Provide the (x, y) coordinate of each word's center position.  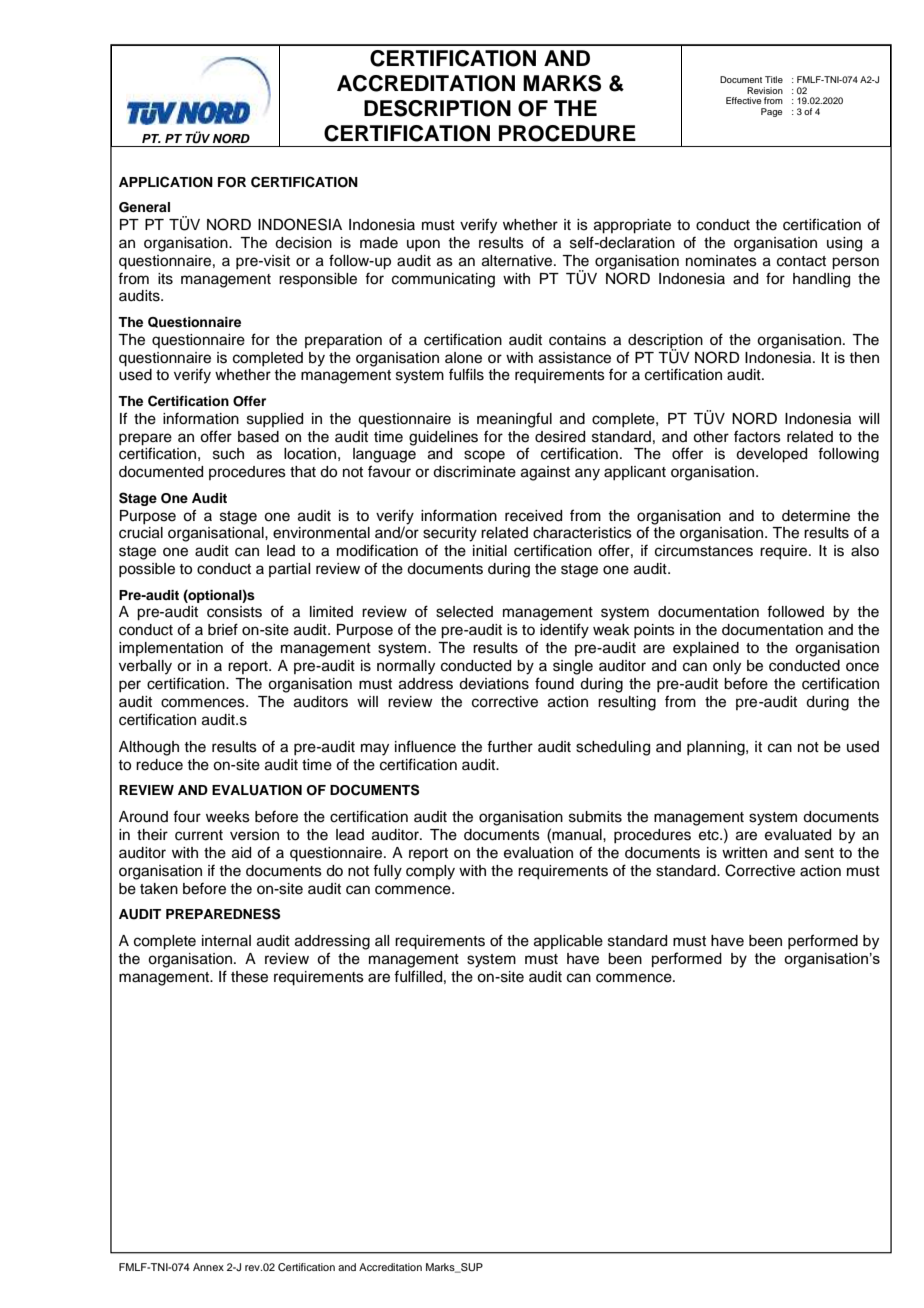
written (744, 853)
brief (223, 629)
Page (771, 112)
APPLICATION (166, 182)
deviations (494, 684)
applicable (568, 942)
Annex (208, 1267)
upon (423, 245)
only (727, 667)
